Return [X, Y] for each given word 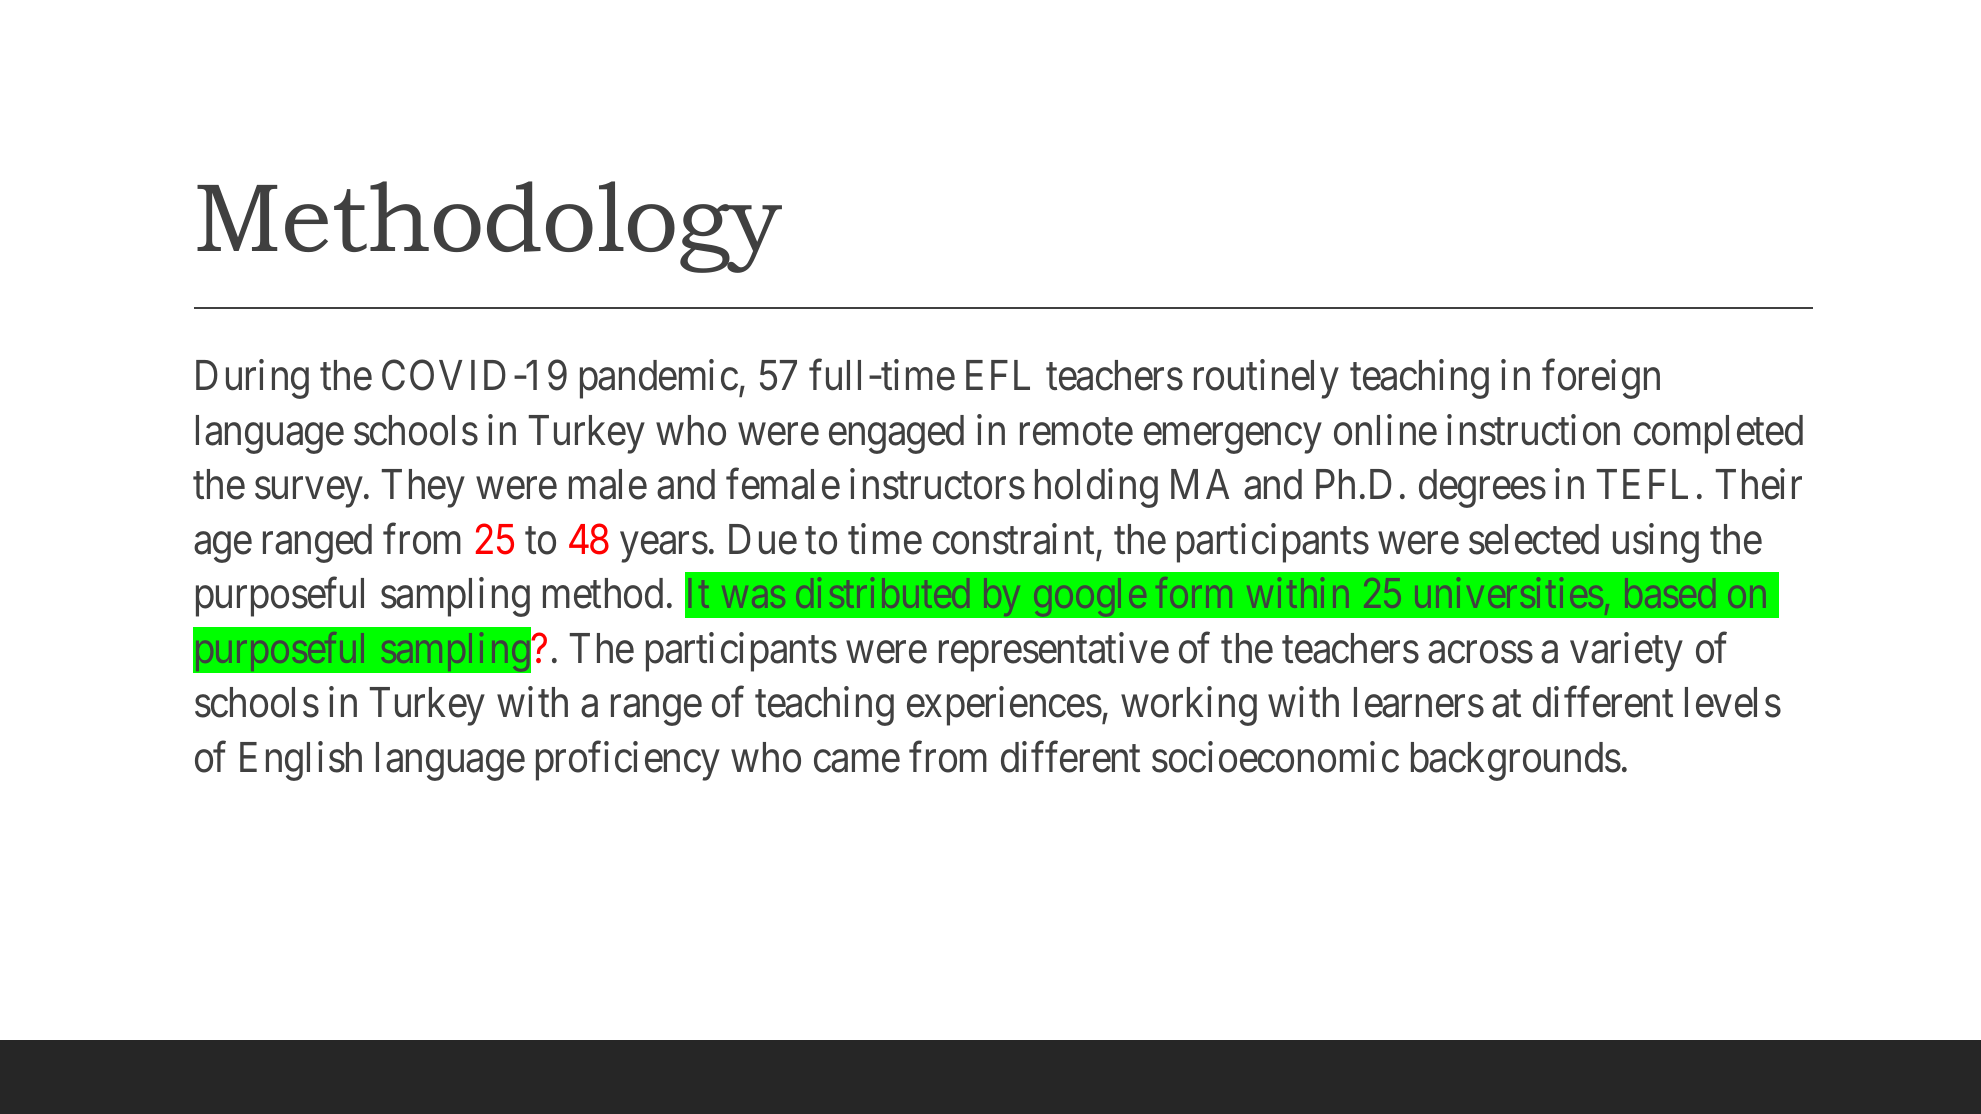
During [252, 379]
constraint [1013, 539]
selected [1534, 539]
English [301, 761]
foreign [1601, 379]
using [1656, 543]
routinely [1266, 379]
